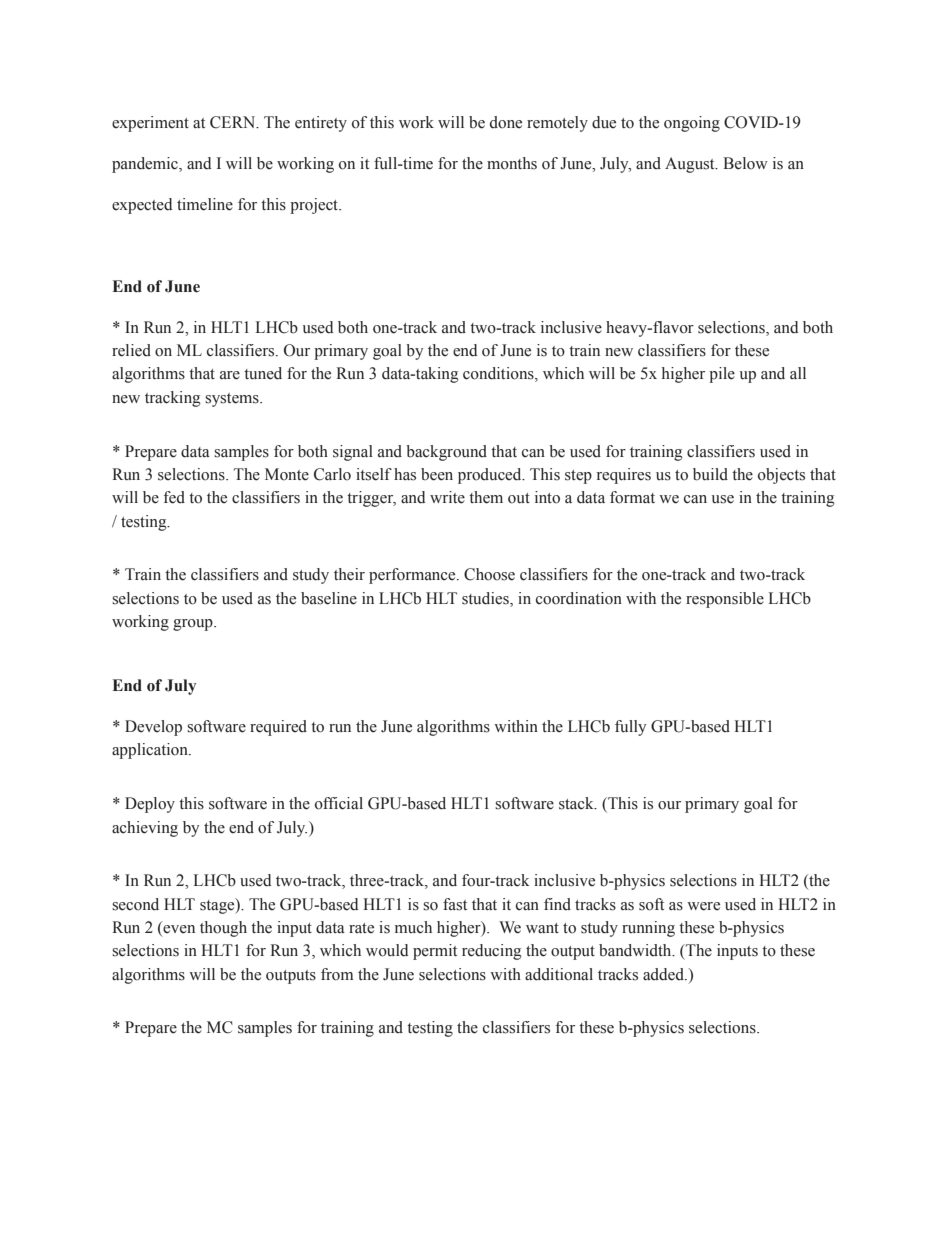  I want to click on were, so click(703, 906).
